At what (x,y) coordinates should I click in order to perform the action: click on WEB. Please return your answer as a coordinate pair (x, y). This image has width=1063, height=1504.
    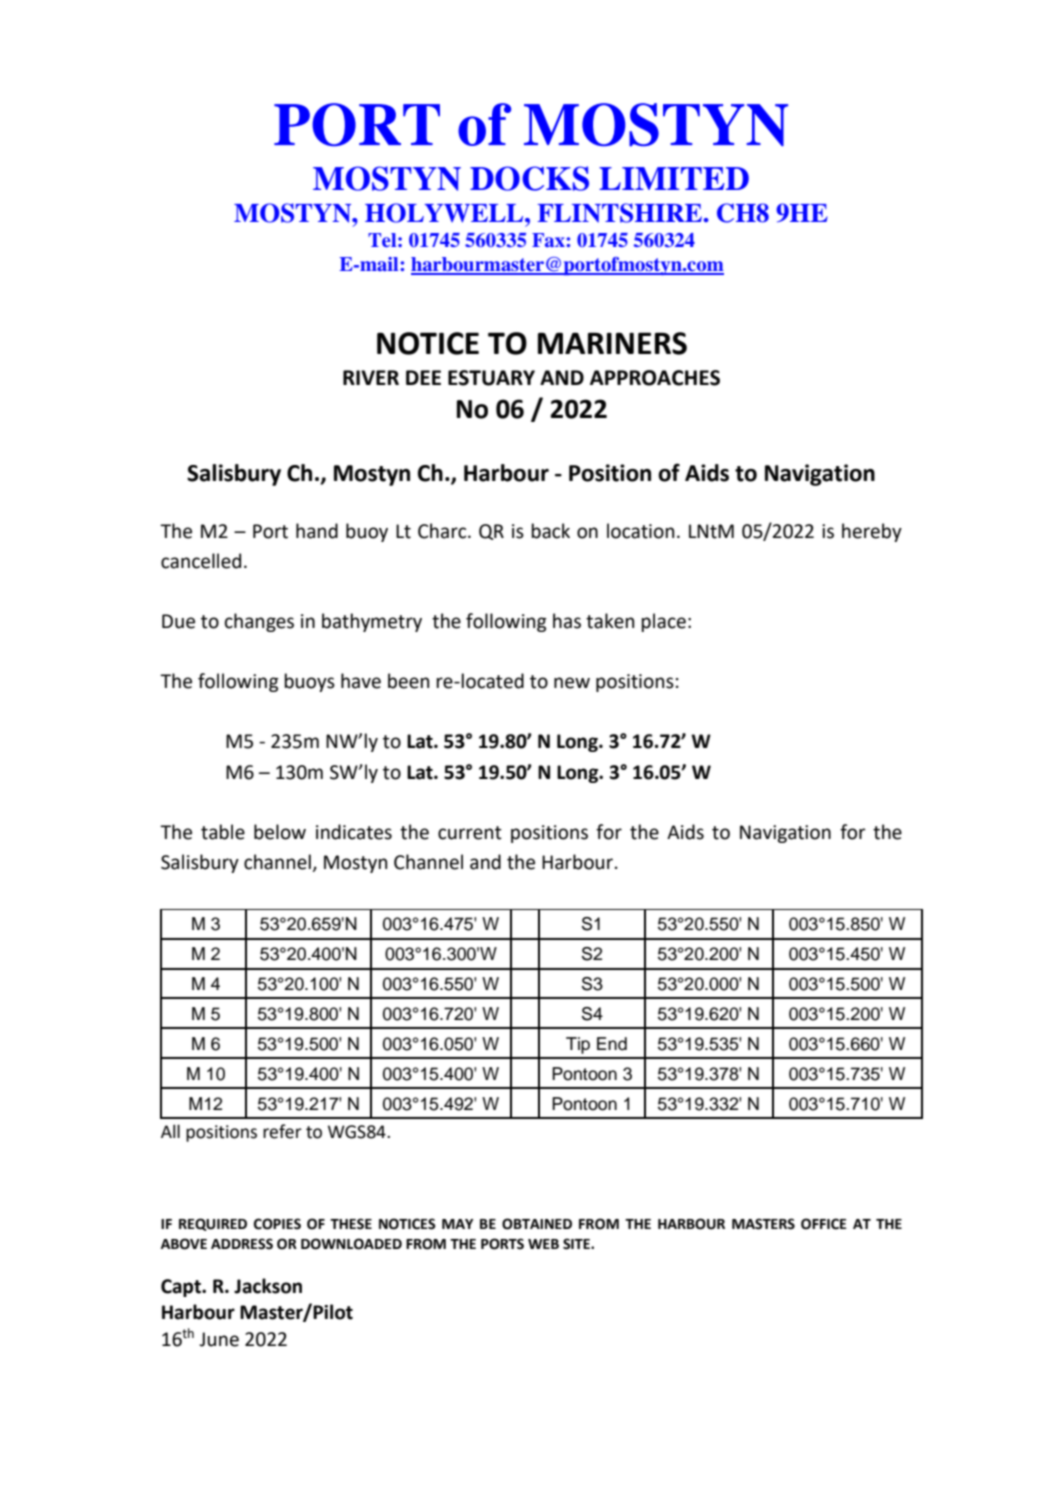
    Looking at the image, I should click on (543, 1244).
